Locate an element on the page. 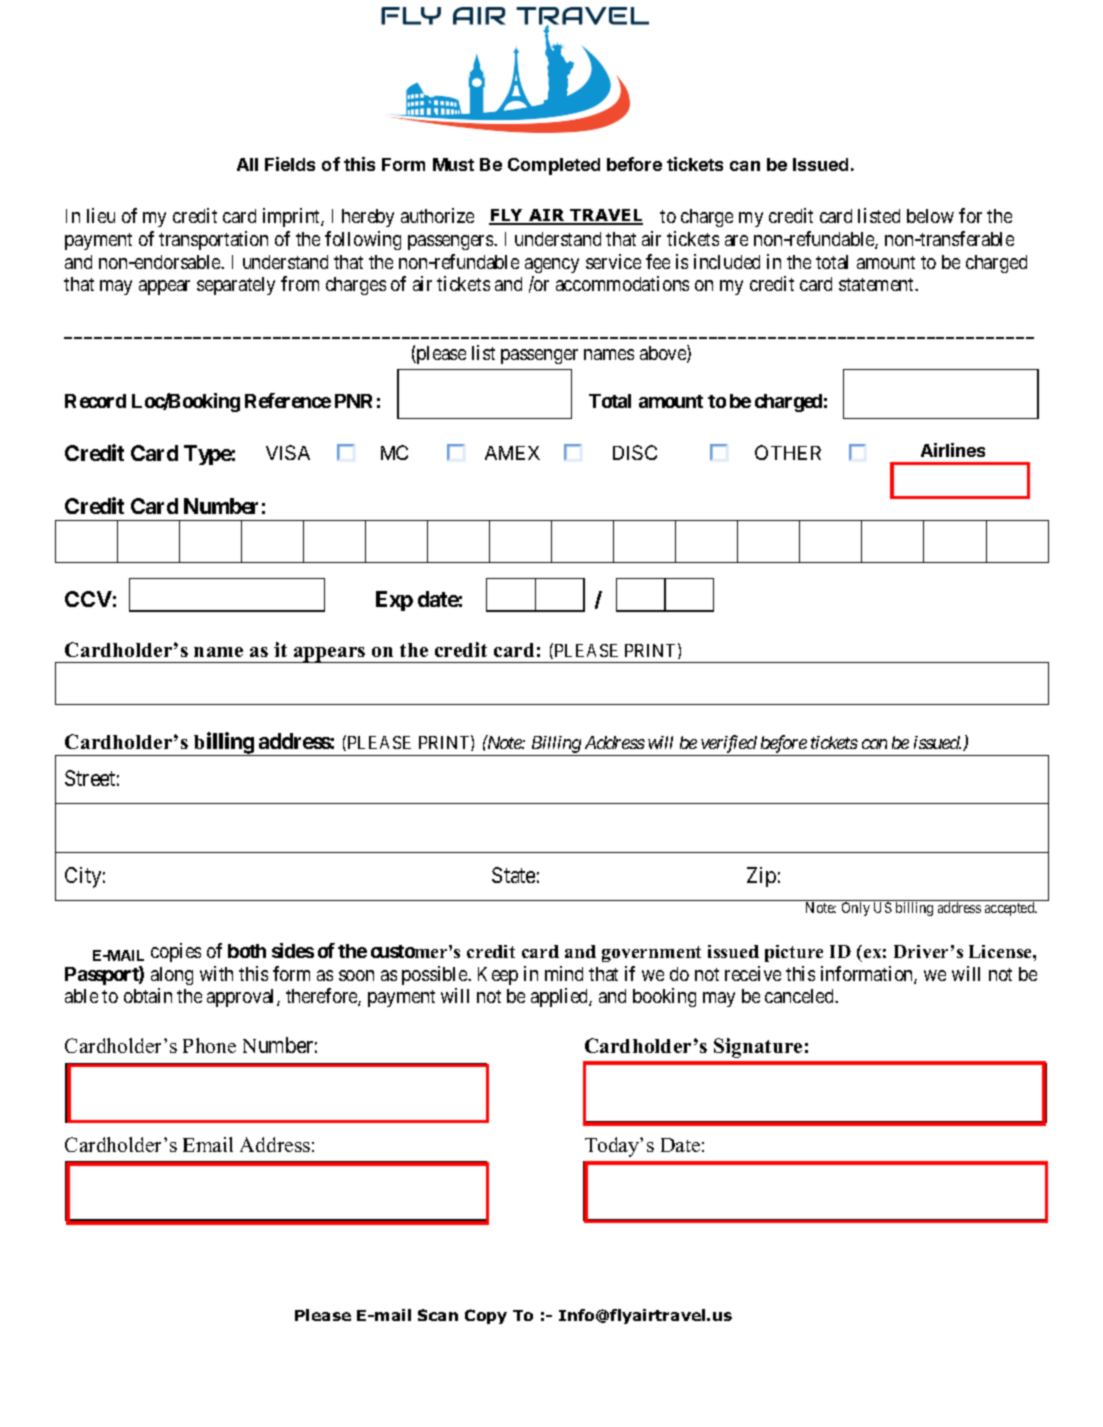 This page has height=1427, width=1103. AMEX is located at coordinates (512, 453).
